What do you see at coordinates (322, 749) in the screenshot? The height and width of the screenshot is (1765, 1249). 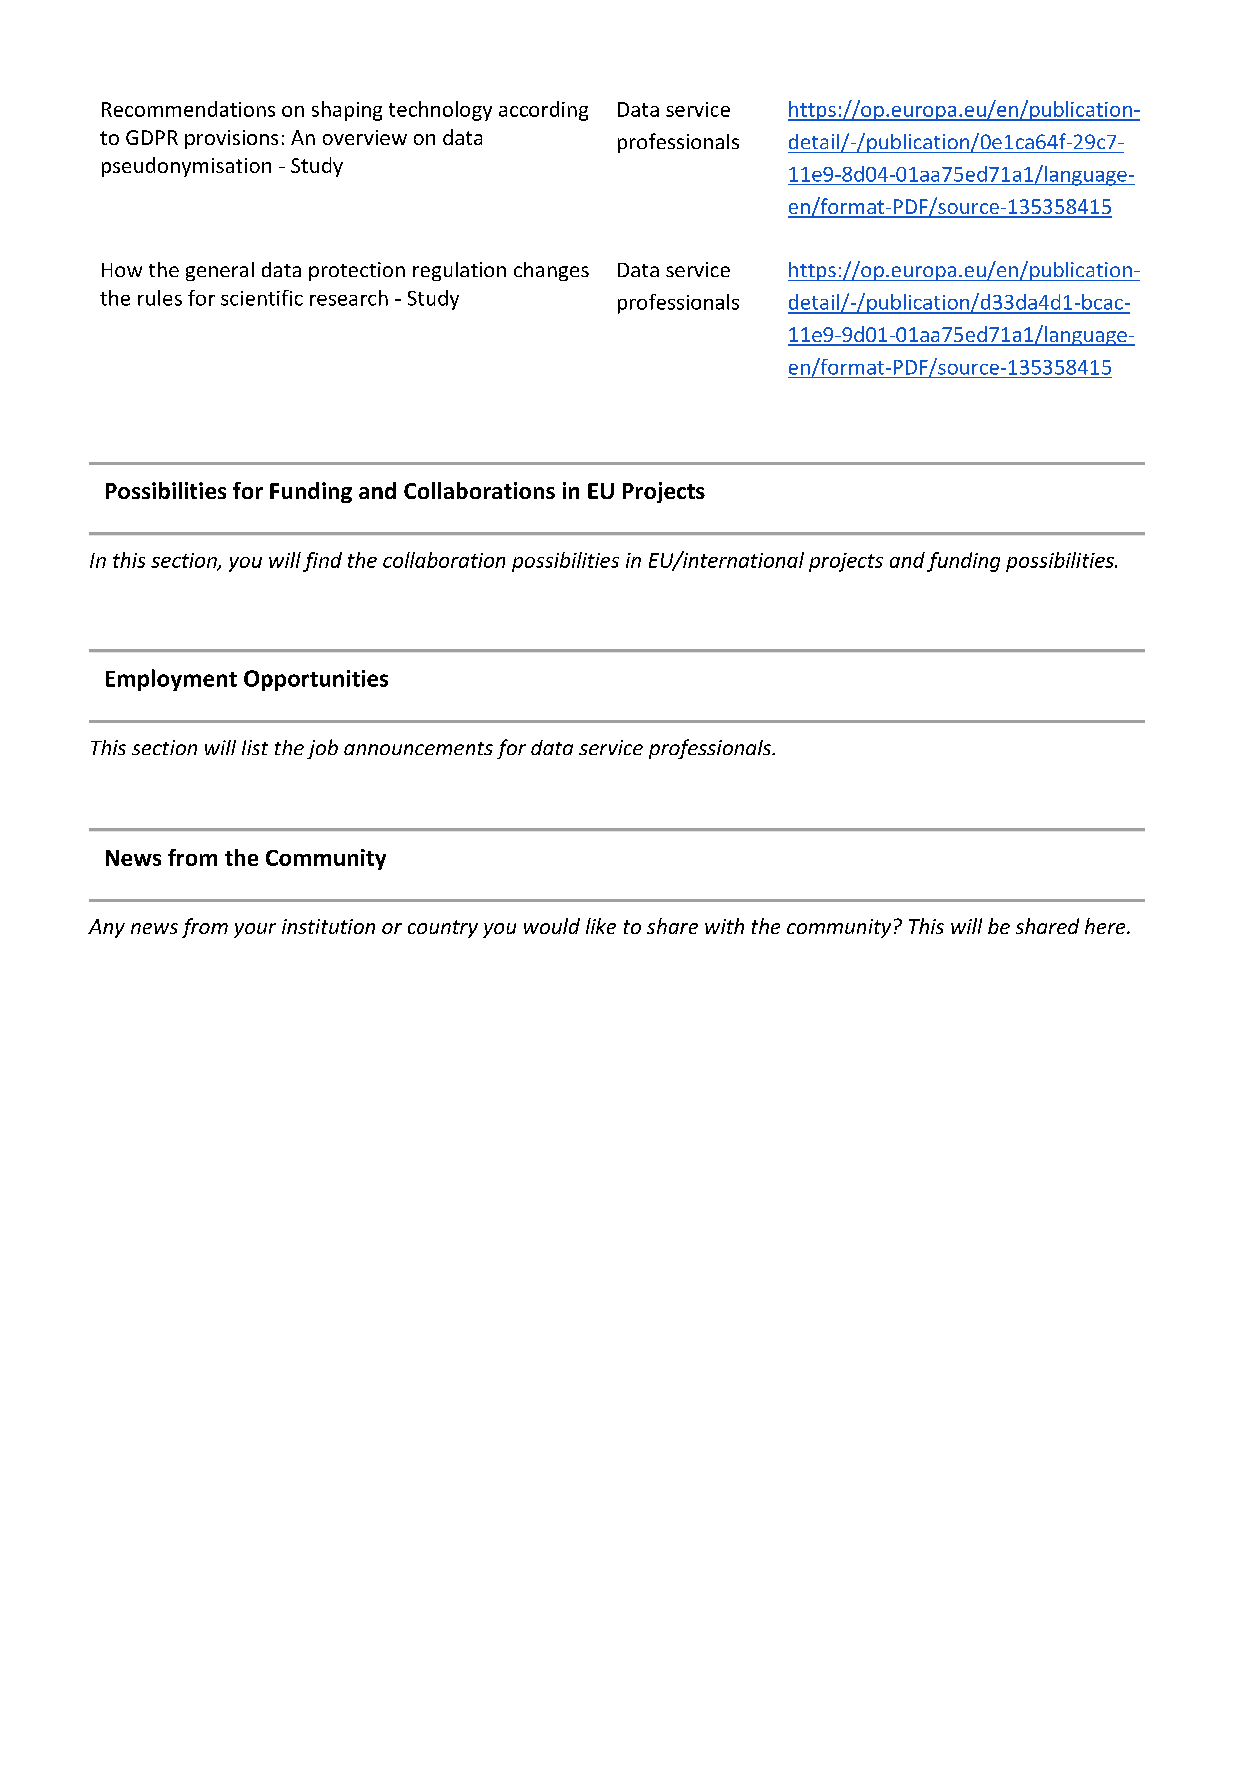 I see `job` at bounding box center [322, 749].
